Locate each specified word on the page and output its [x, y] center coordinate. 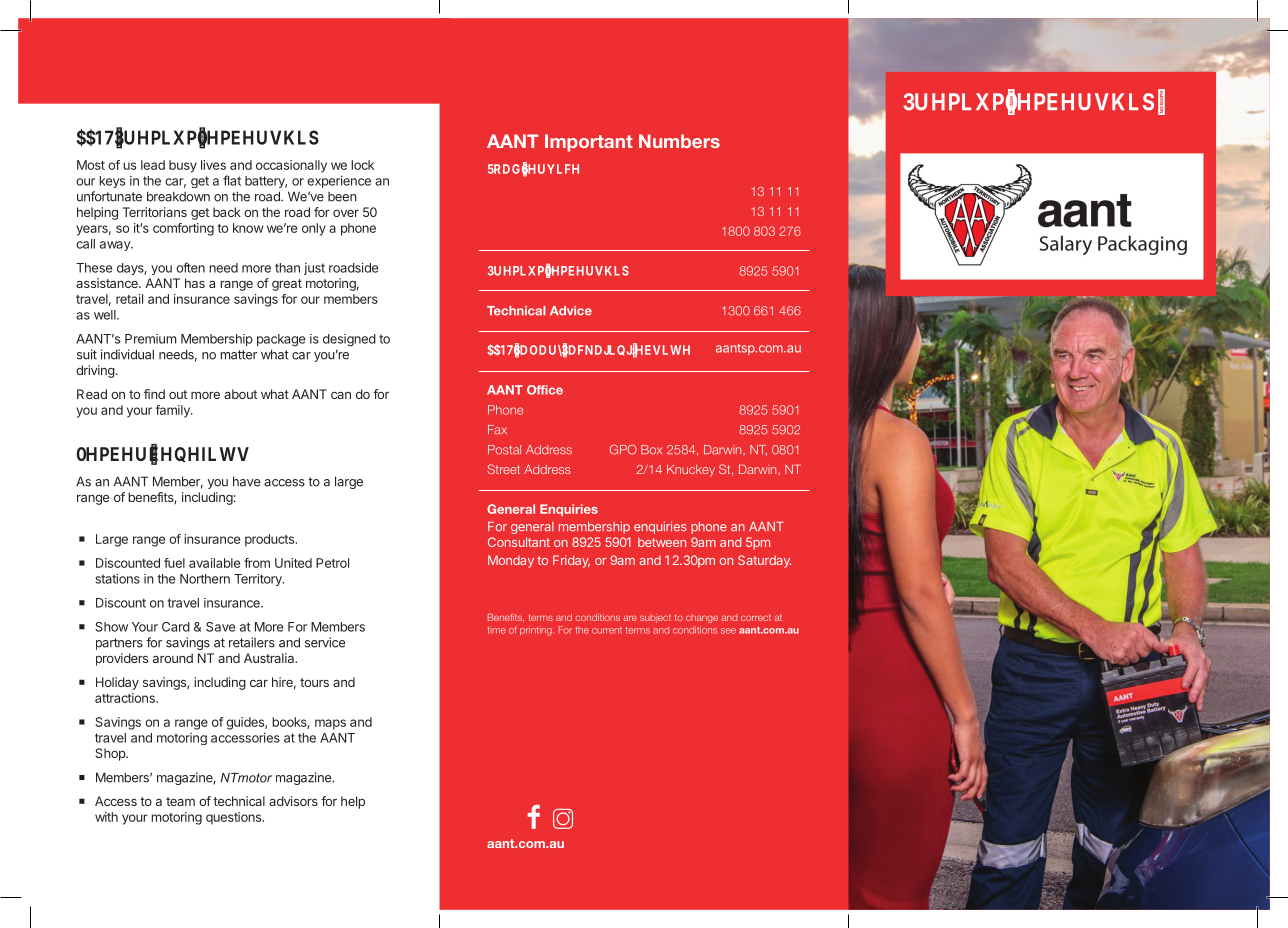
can [341, 395]
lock [362, 165]
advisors [293, 801]
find [154, 394]
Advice [571, 311]
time [496, 630]
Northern [205, 579]
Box [651, 450]
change [702, 618]
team [180, 801]
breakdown [178, 196]
